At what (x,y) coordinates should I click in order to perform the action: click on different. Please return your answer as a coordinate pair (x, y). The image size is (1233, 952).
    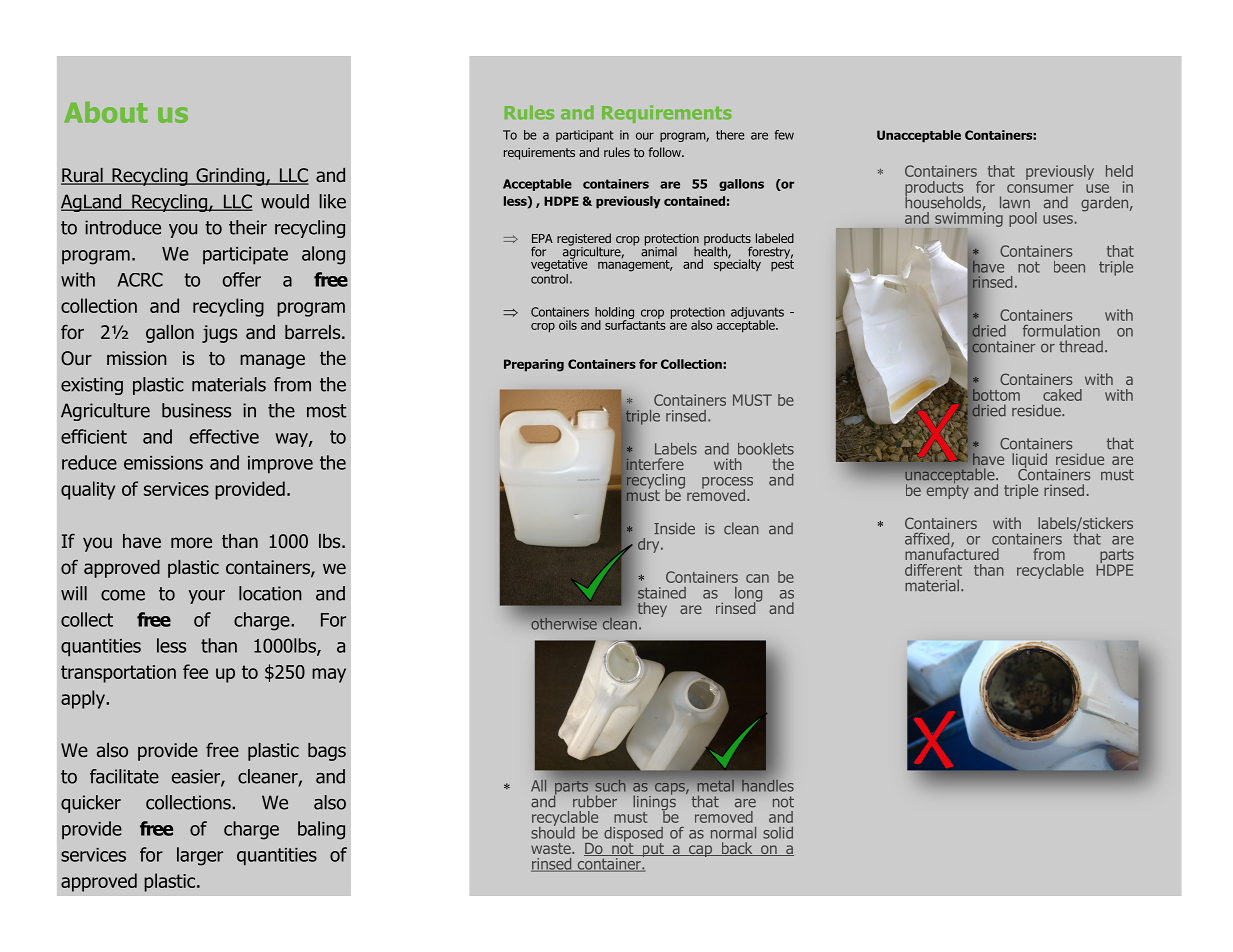
    Looking at the image, I should click on (933, 570).
